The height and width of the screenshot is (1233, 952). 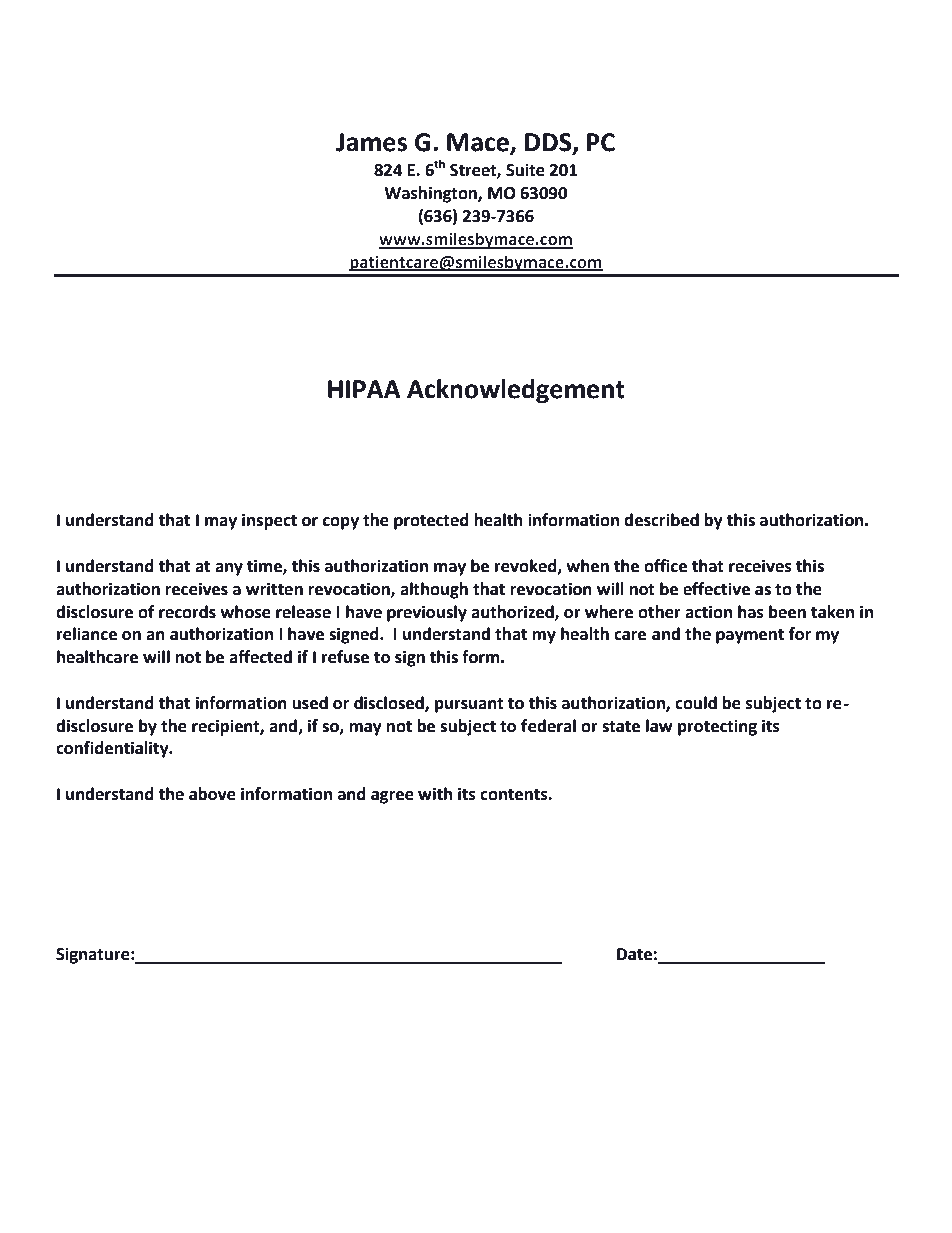 I want to click on with, so click(x=435, y=794).
